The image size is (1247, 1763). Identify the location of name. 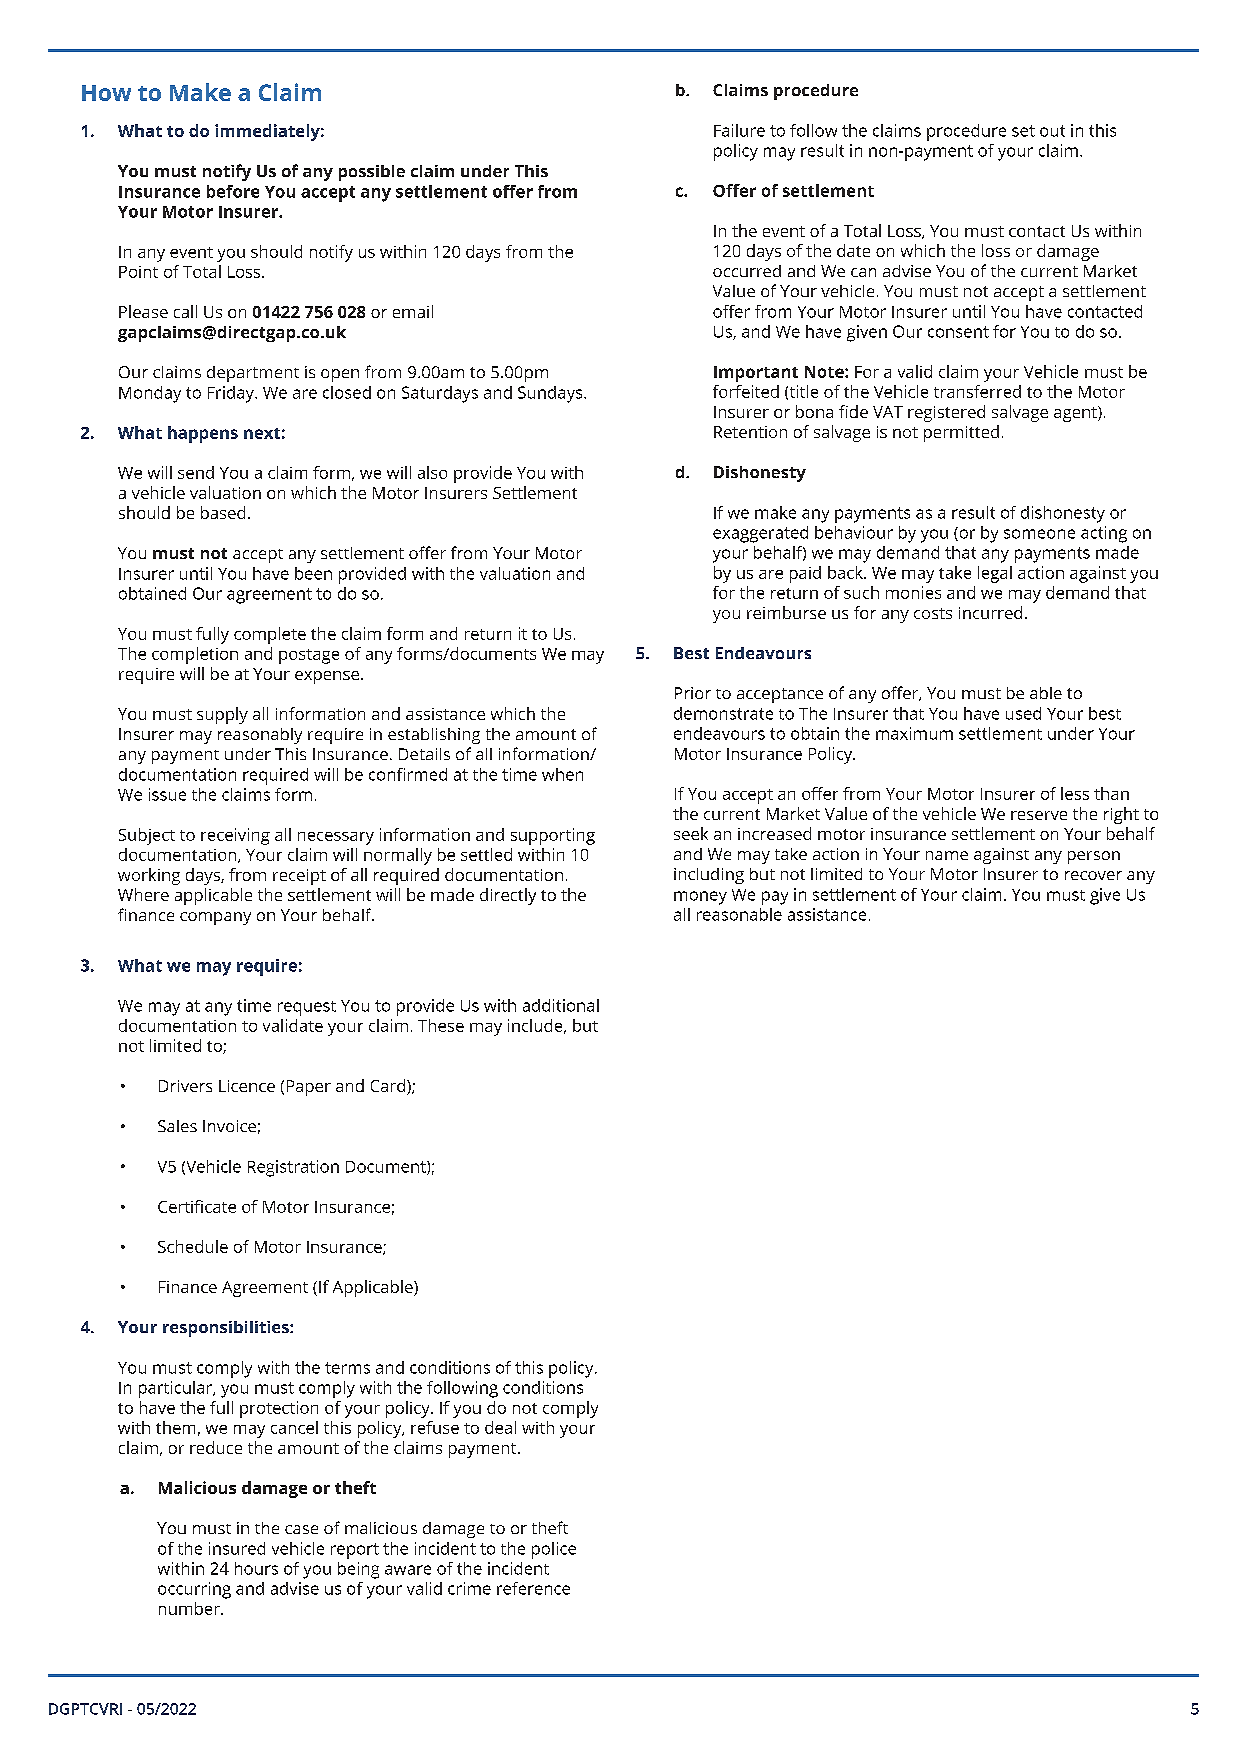
(947, 855).
